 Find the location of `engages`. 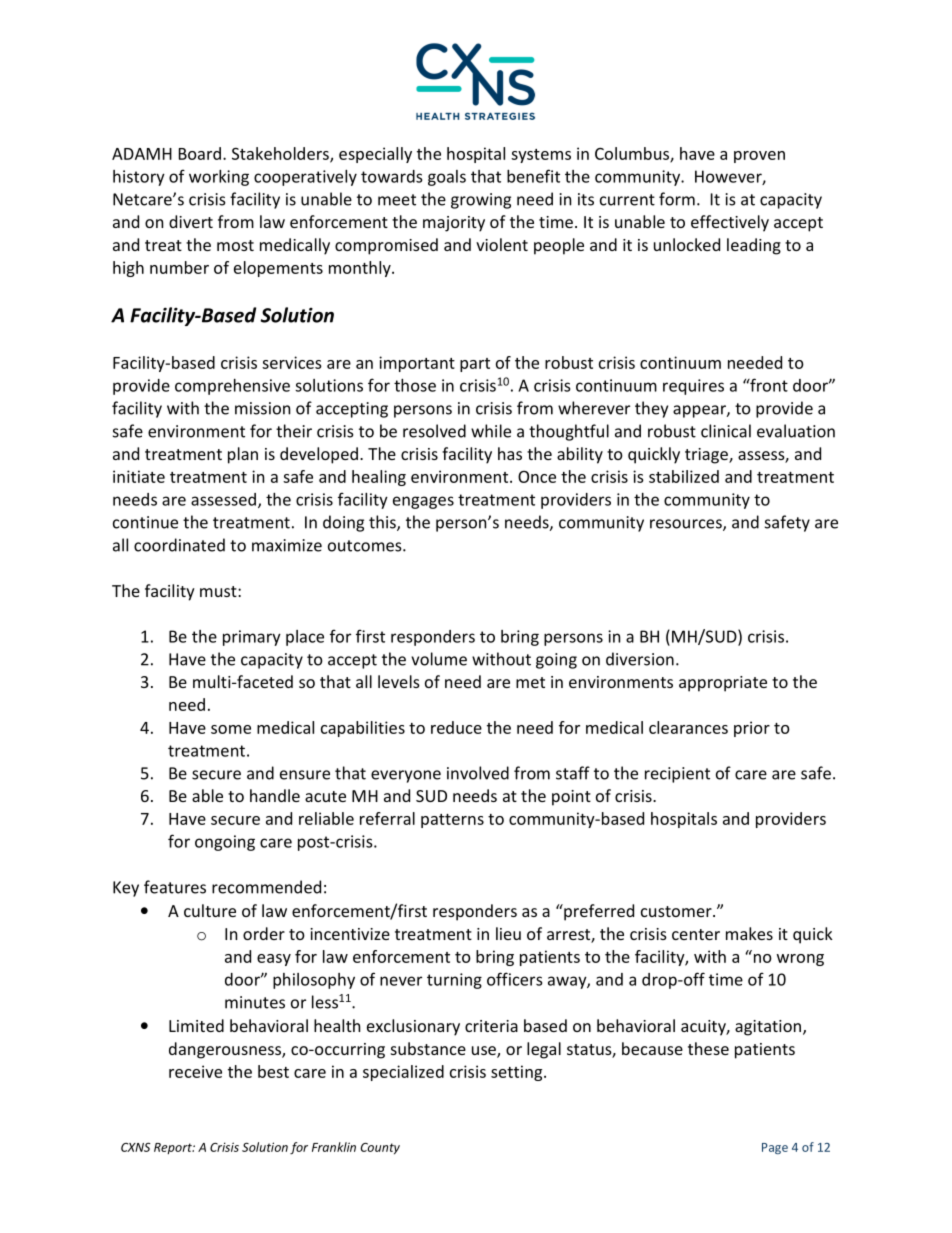

engages is located at coordinates (423, 502).
